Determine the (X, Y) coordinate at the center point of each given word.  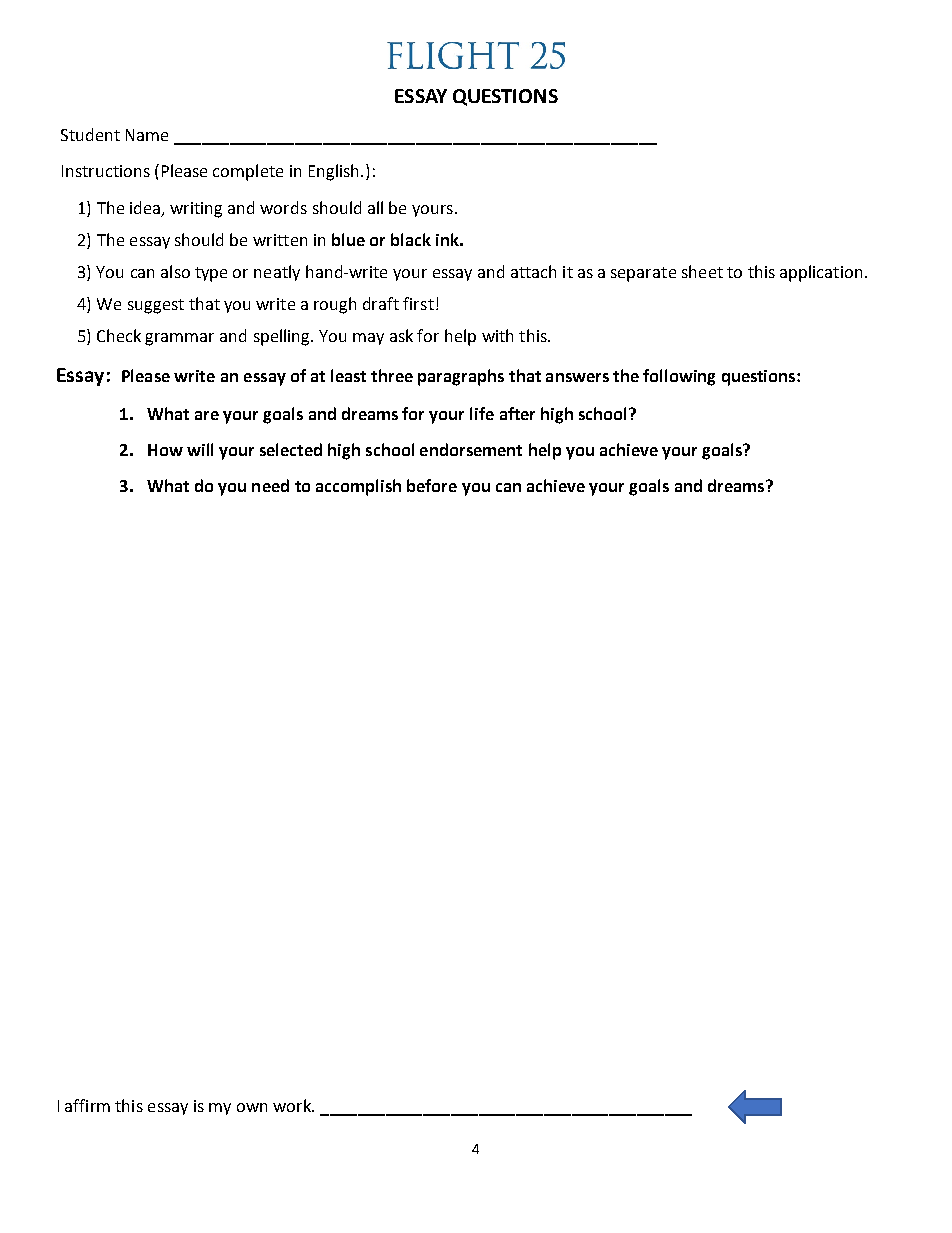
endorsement (471, 449)
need (270, 485)
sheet (702, 271)
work (293, 1105)
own (252, 1107)
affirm (87, 1105)
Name (147, 135)
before (432, 485)
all (375, 207)
